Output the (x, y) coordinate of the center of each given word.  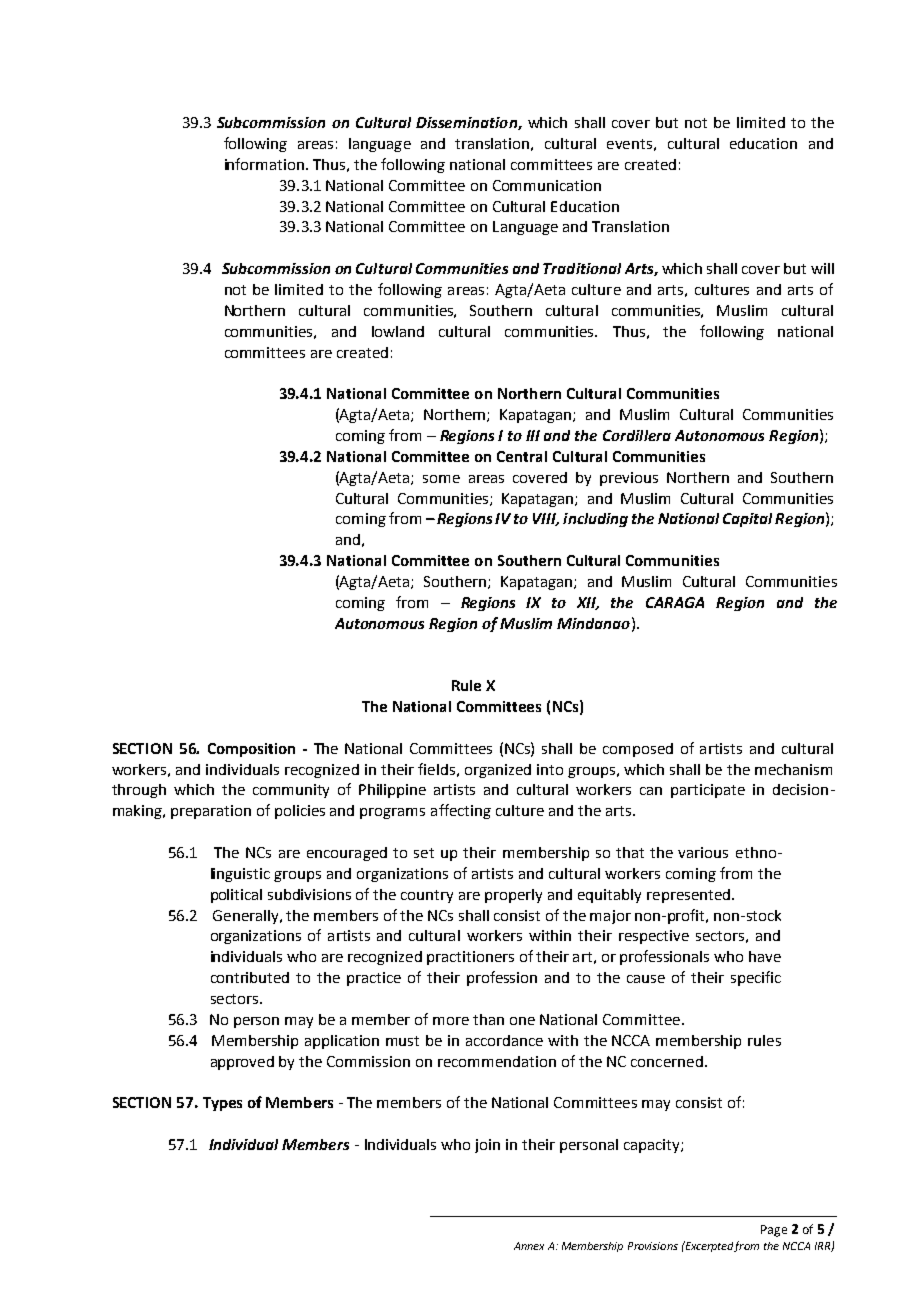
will (822, 268)
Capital (747, 520)
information (266, 164)
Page (774, 1231)
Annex (529, 1246)
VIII (546, 519)
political (236, 896)
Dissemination (467, 123)
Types (222, 1104)
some (441, 479)
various (703, 852)
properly (513, 896)
